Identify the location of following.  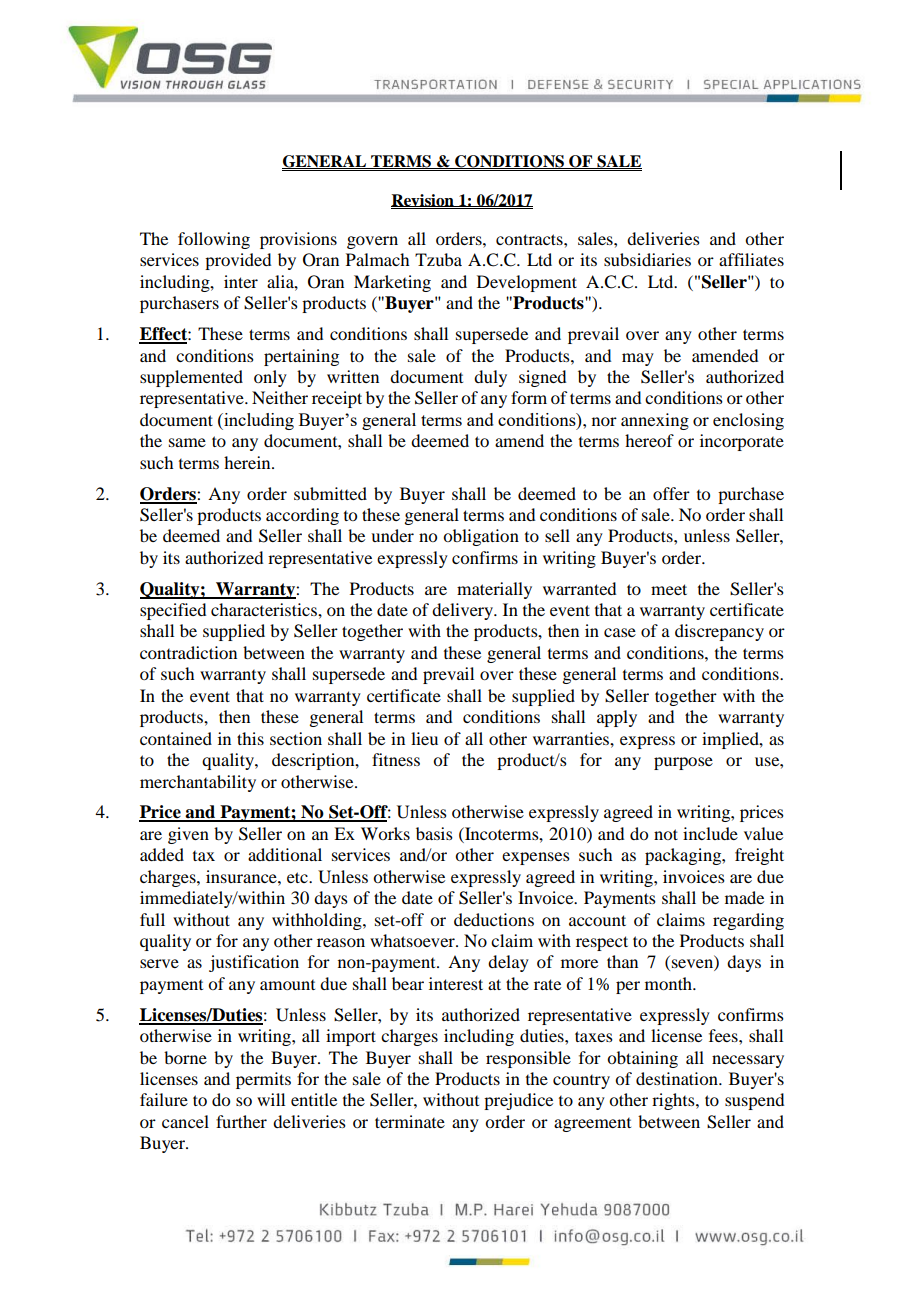
(214, 240).
